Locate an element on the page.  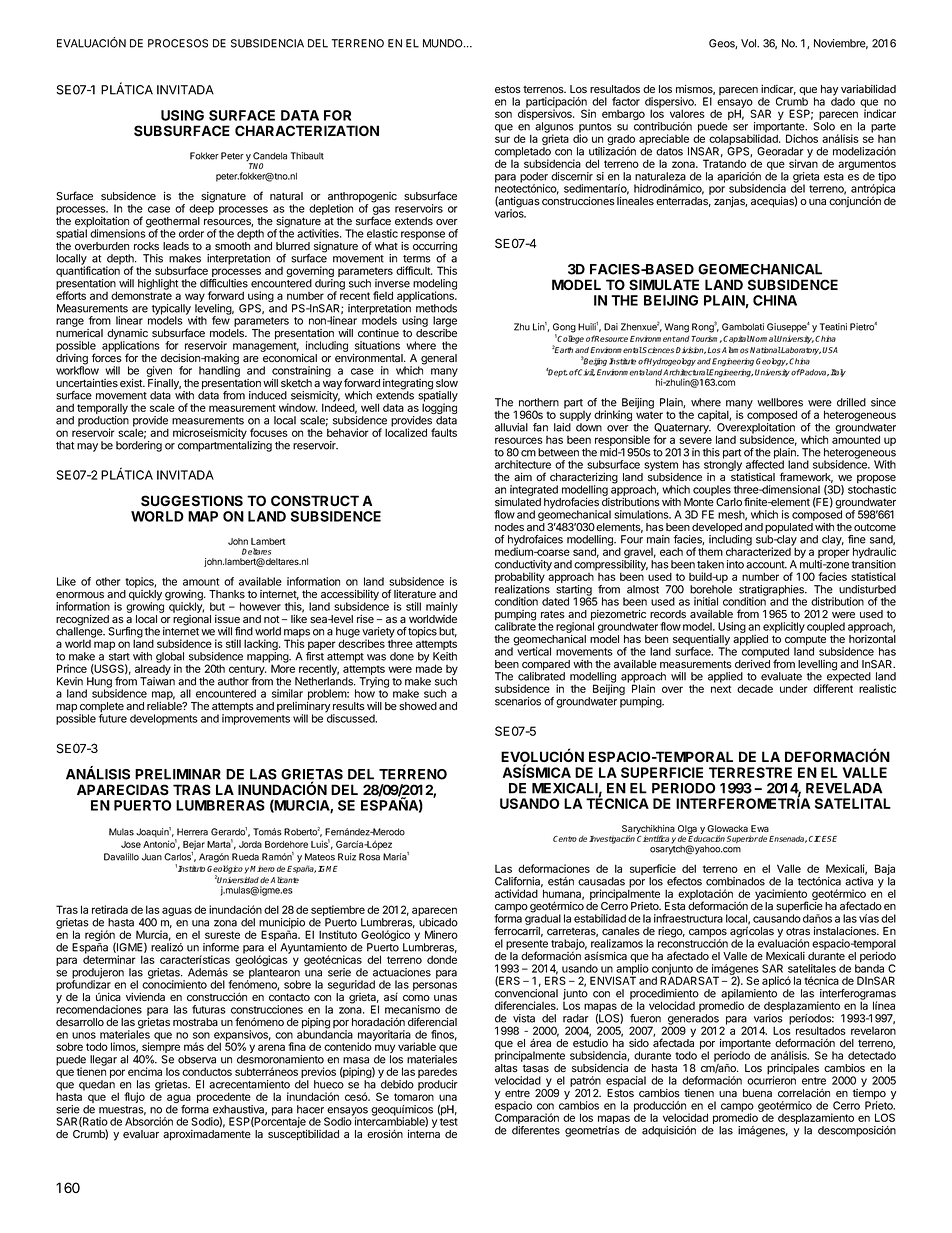
methods is located at coordinates (436, 308).
